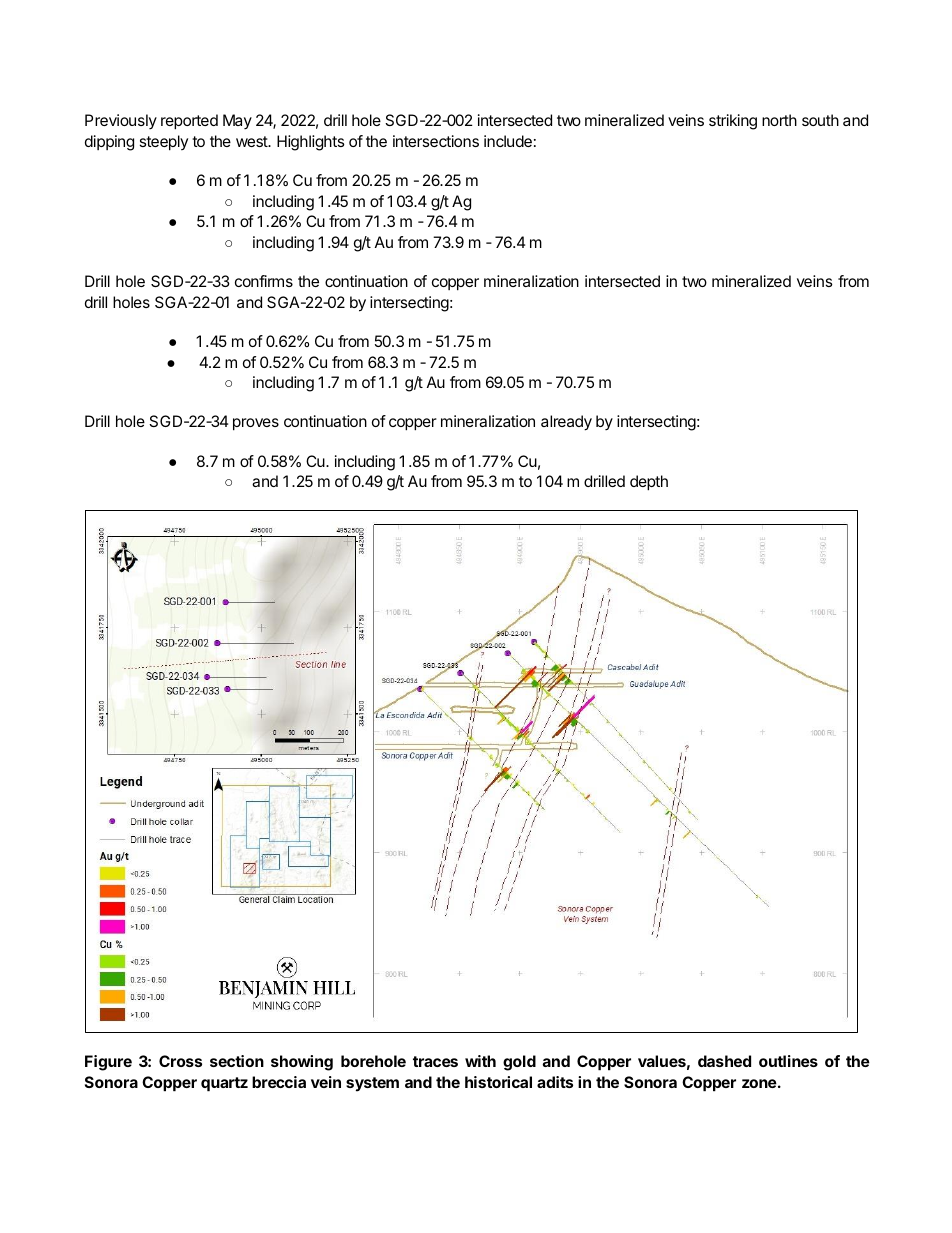  I want to click on include, so click(508, 141).
